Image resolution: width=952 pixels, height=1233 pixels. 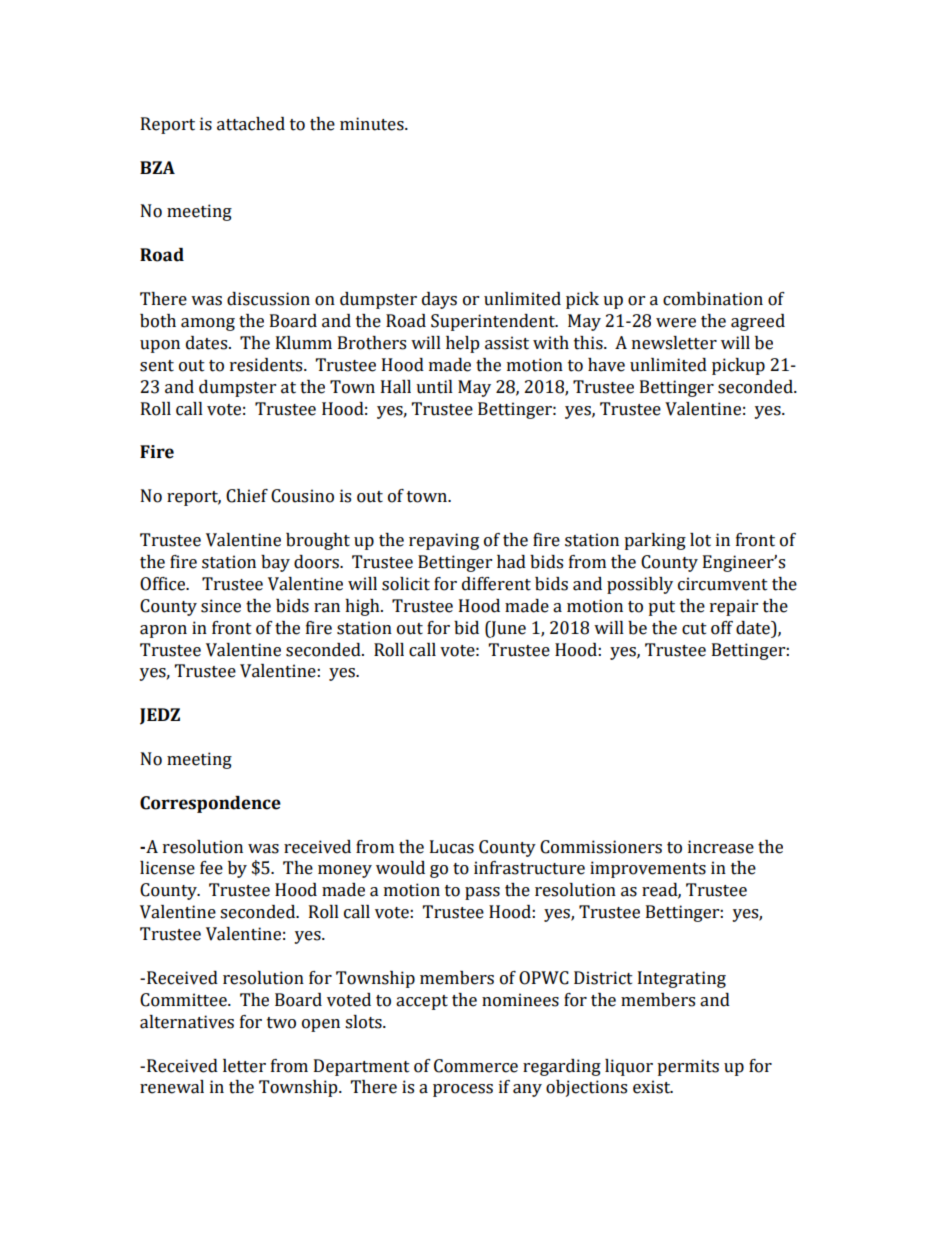 What do you see at coordinates (694, 629) in the screenshot?
I see `cut` at bounding box center [694, 629].
